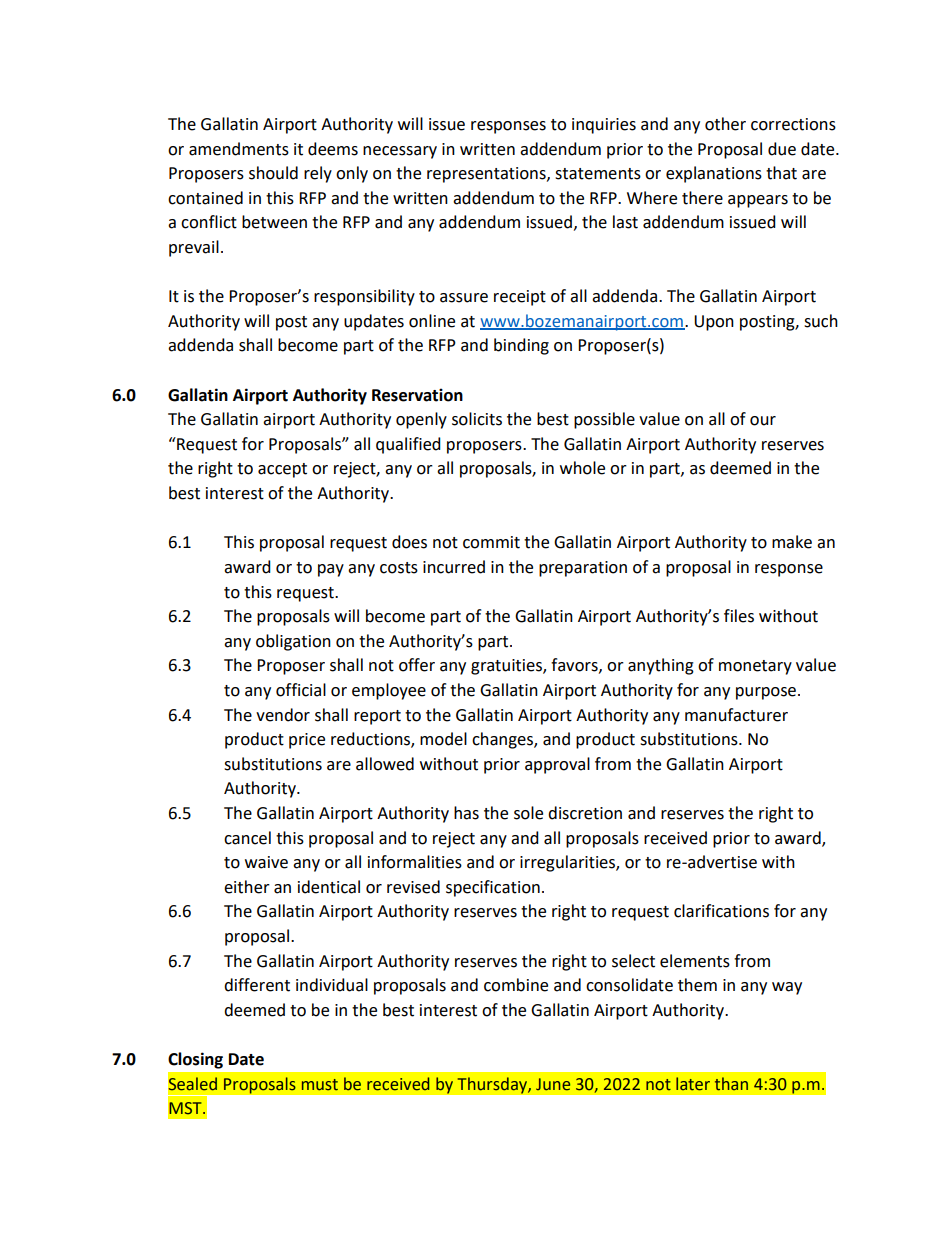  What do you see at coordinates (553, 1084) in the image?
I see `June` at bounding box center [553, 1084].
